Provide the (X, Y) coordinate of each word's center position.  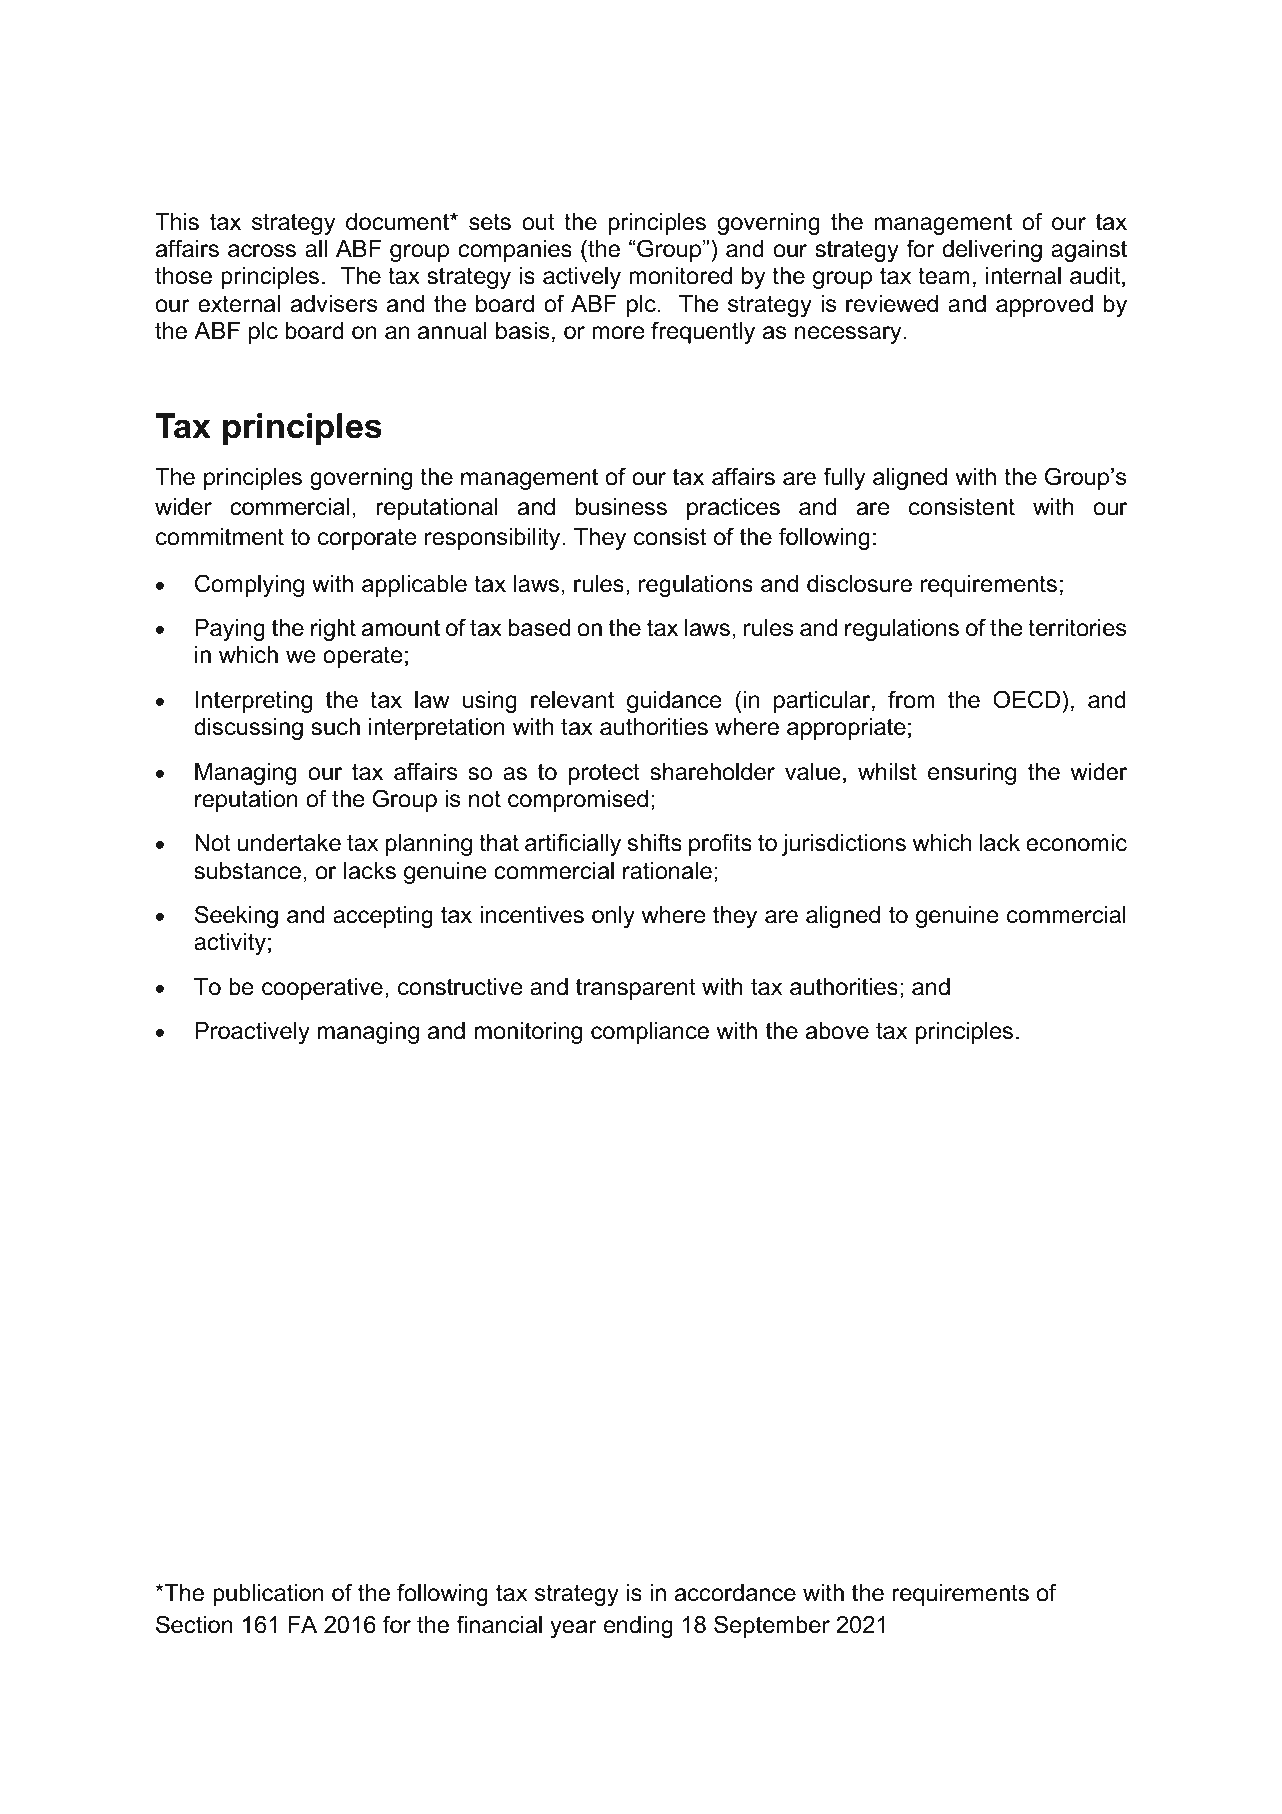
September (772, 1626)
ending (638, 1627)
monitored (680, 276)
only (613, 917)
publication (268, 1595)
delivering (992, 251)
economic (1076, 843)
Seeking (236, 916)
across (262, 251)
